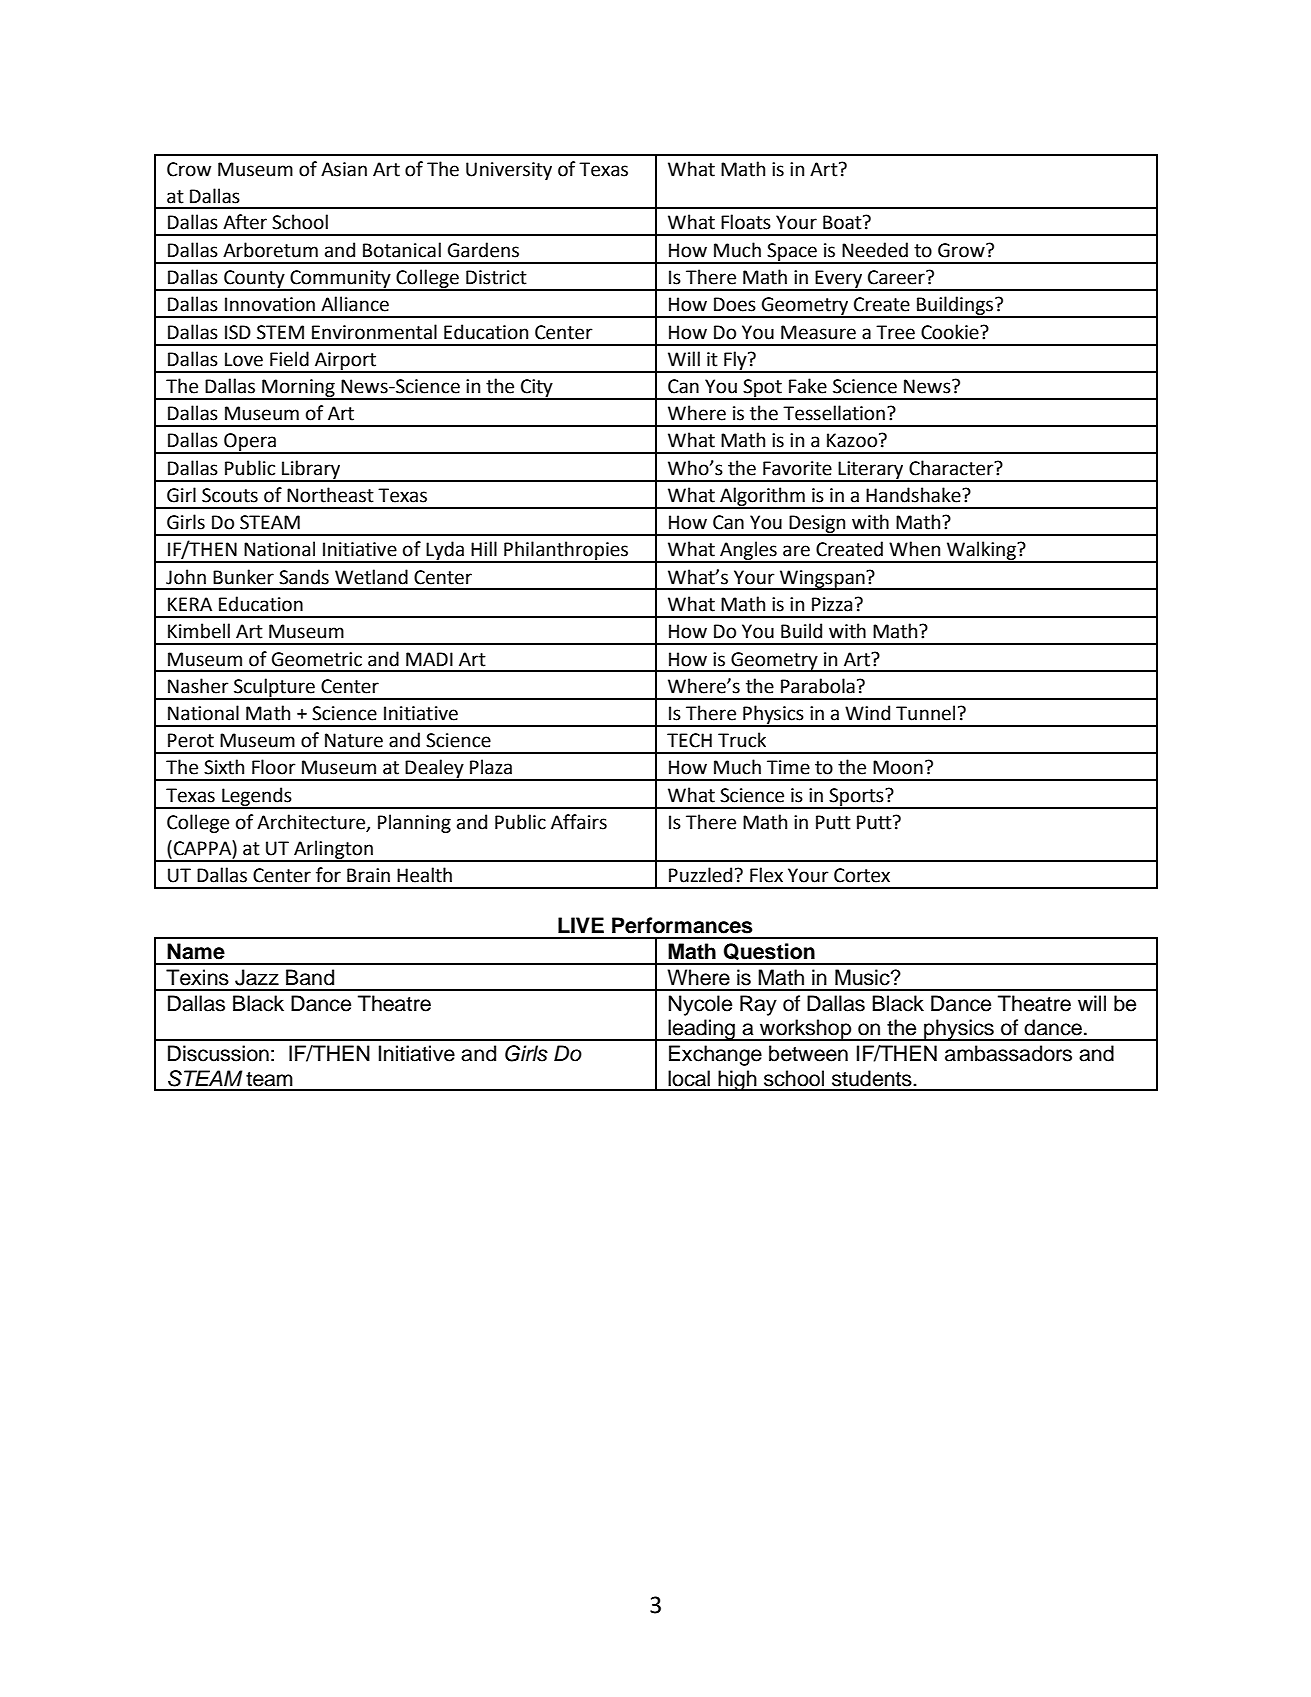  What do you see at coordinates (843, 222) in the image?
I see `Boat` at bounding box center [843, 222].
